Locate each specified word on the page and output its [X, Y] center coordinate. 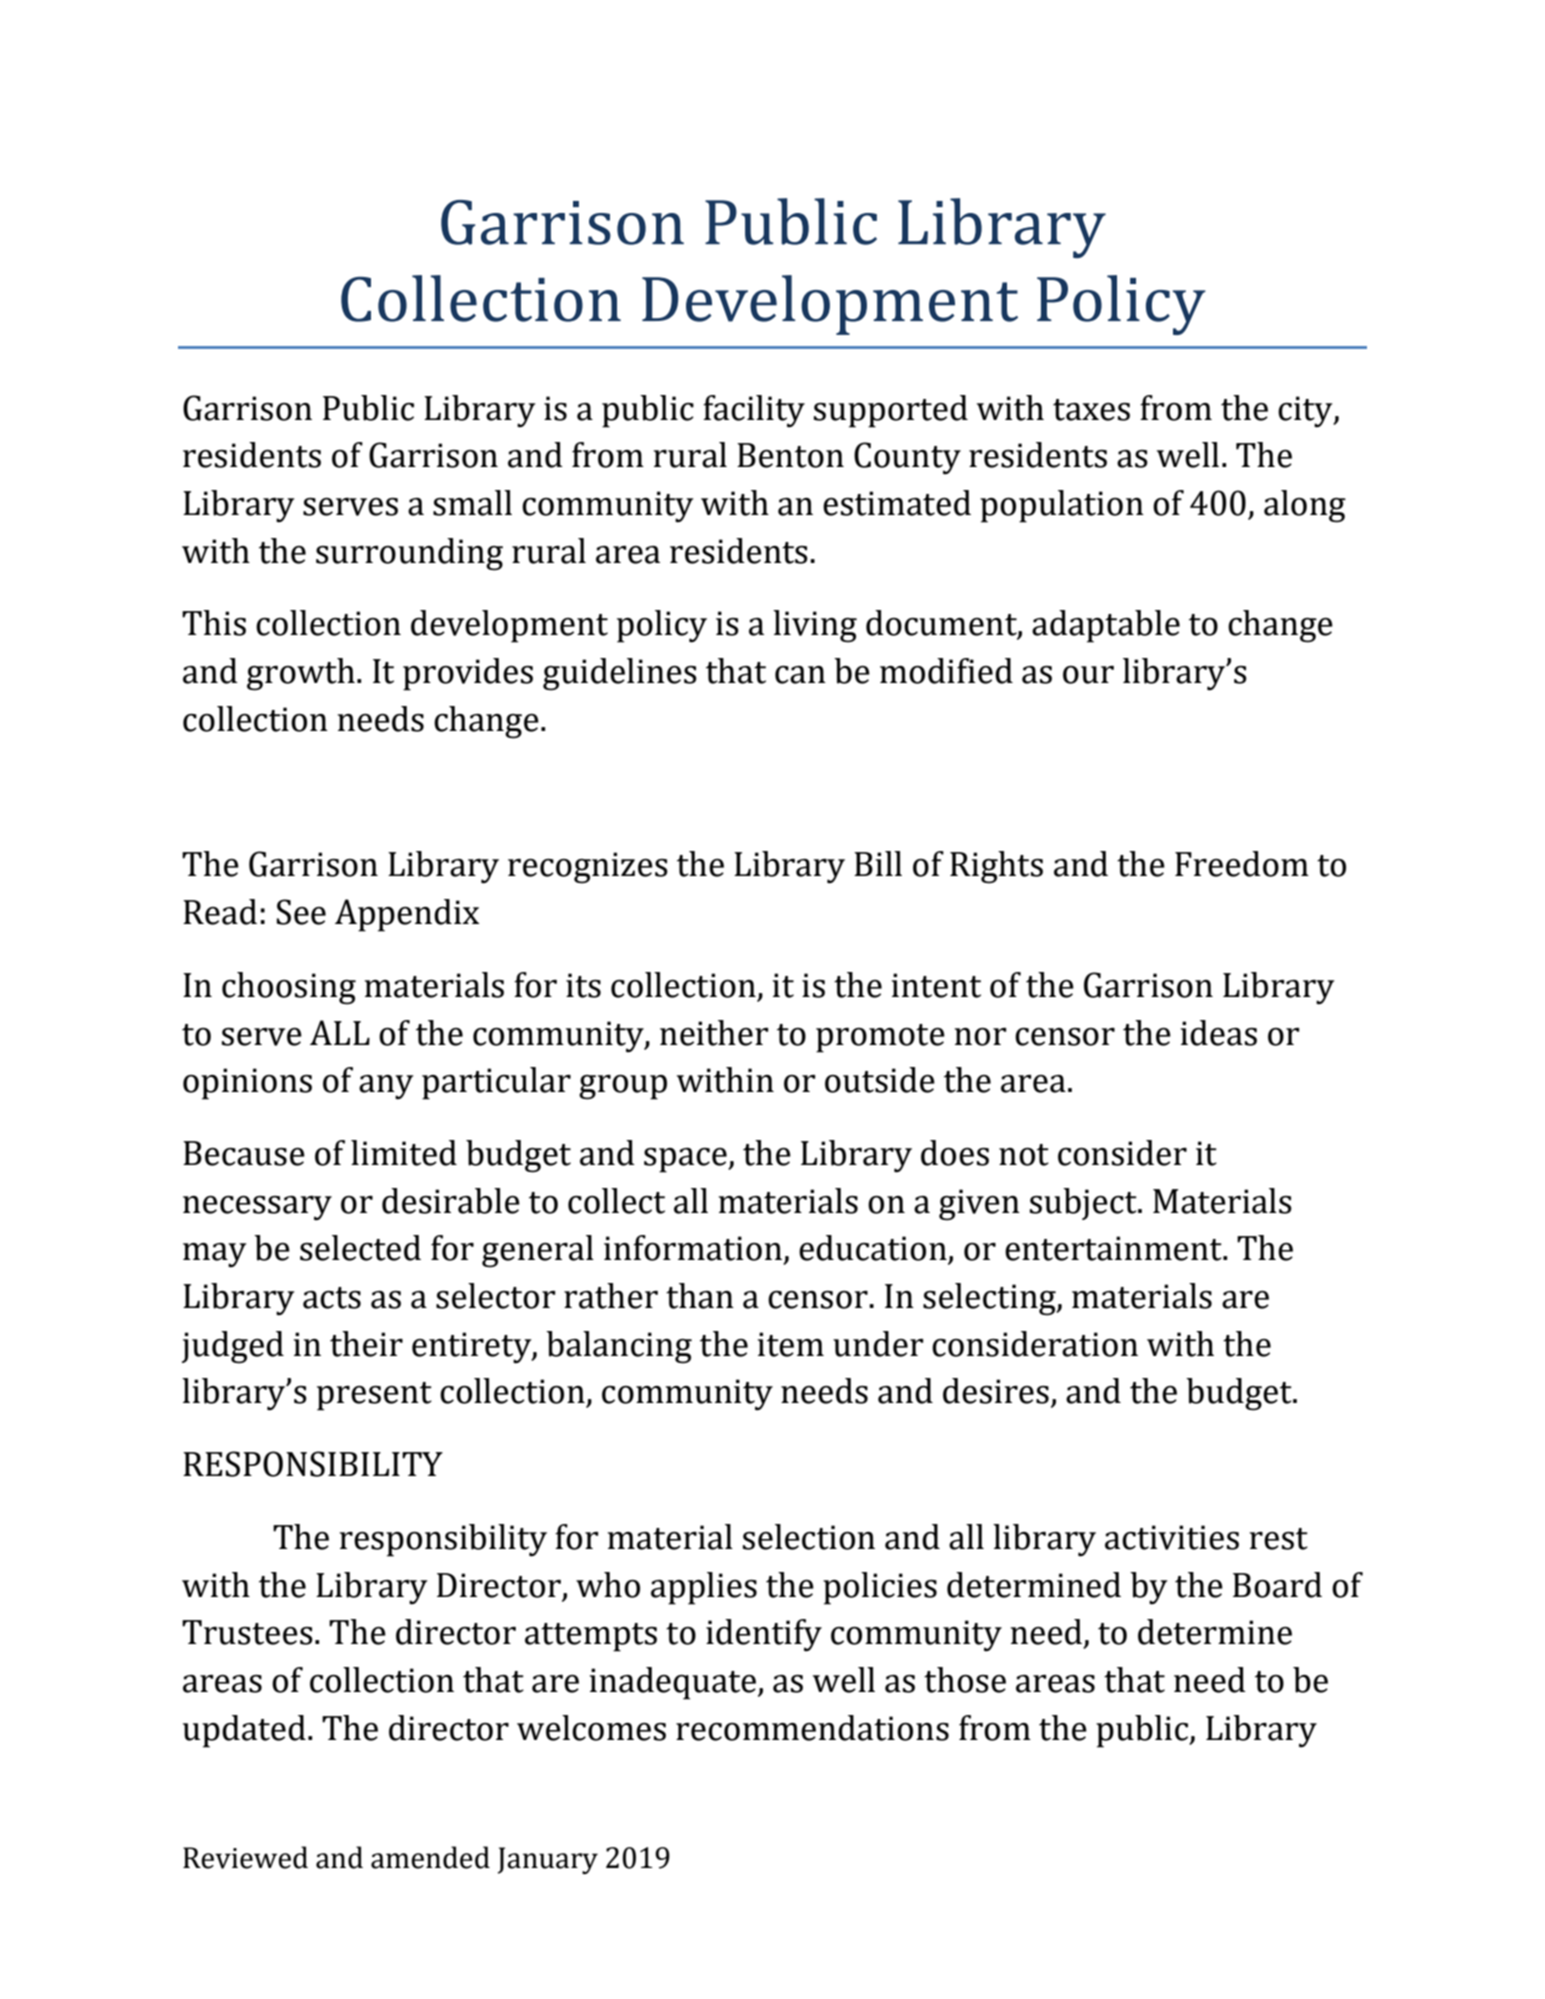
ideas [1218, 1033]
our [1088, 675]
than [700, 1296]
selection [809, 1537]
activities [1172, 1537]
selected [360, 1248]
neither [714, 1033]
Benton [790, 455]
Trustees [247, 1632]
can [800, 675]
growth [301, 674]
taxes [1091, 410]
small [472, 503]
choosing [289, 988]
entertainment [1114, 1248]
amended [430, 1857]
